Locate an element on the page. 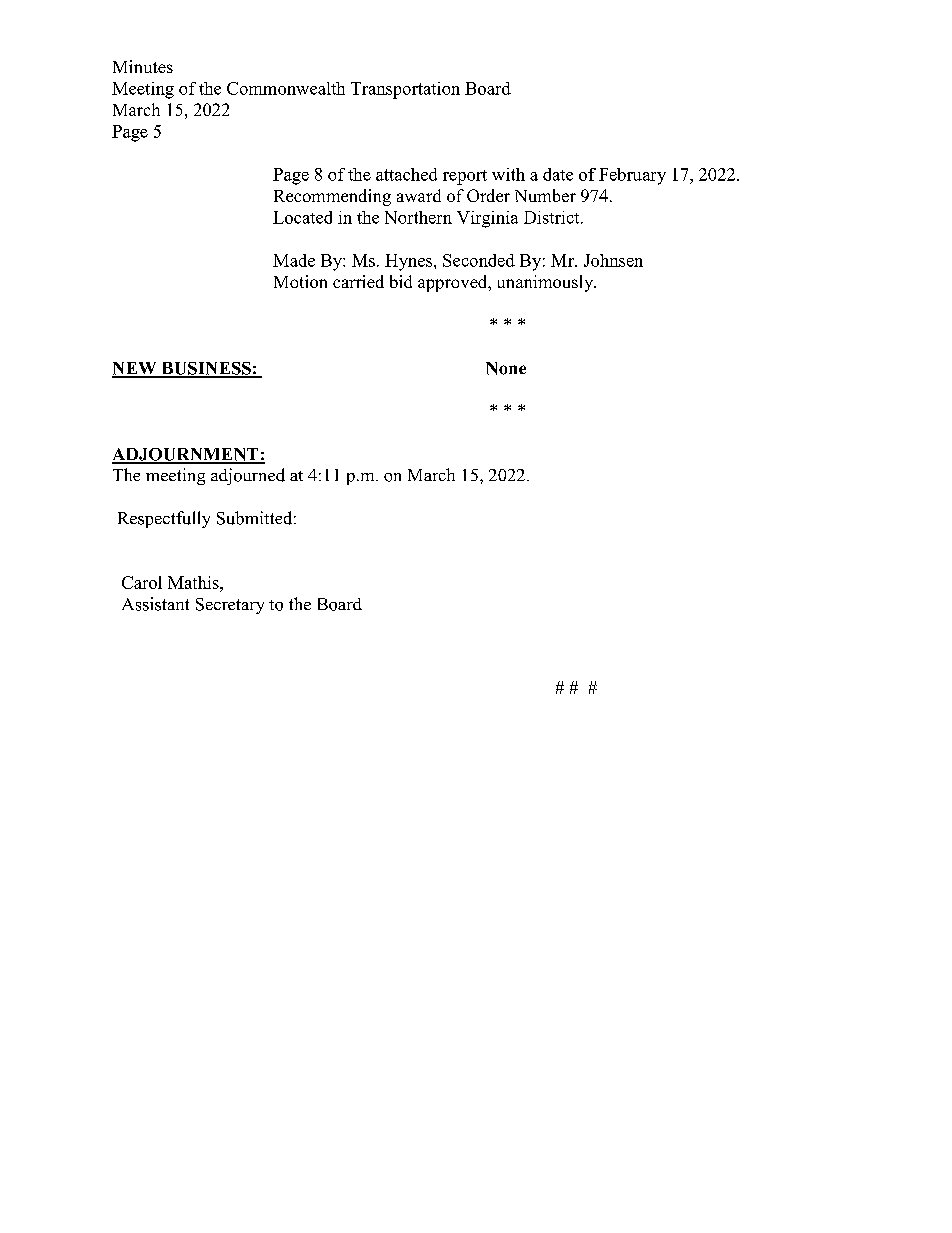 The width and height of the document is (952, 1233). bid is located at coordinates (401, 281).
